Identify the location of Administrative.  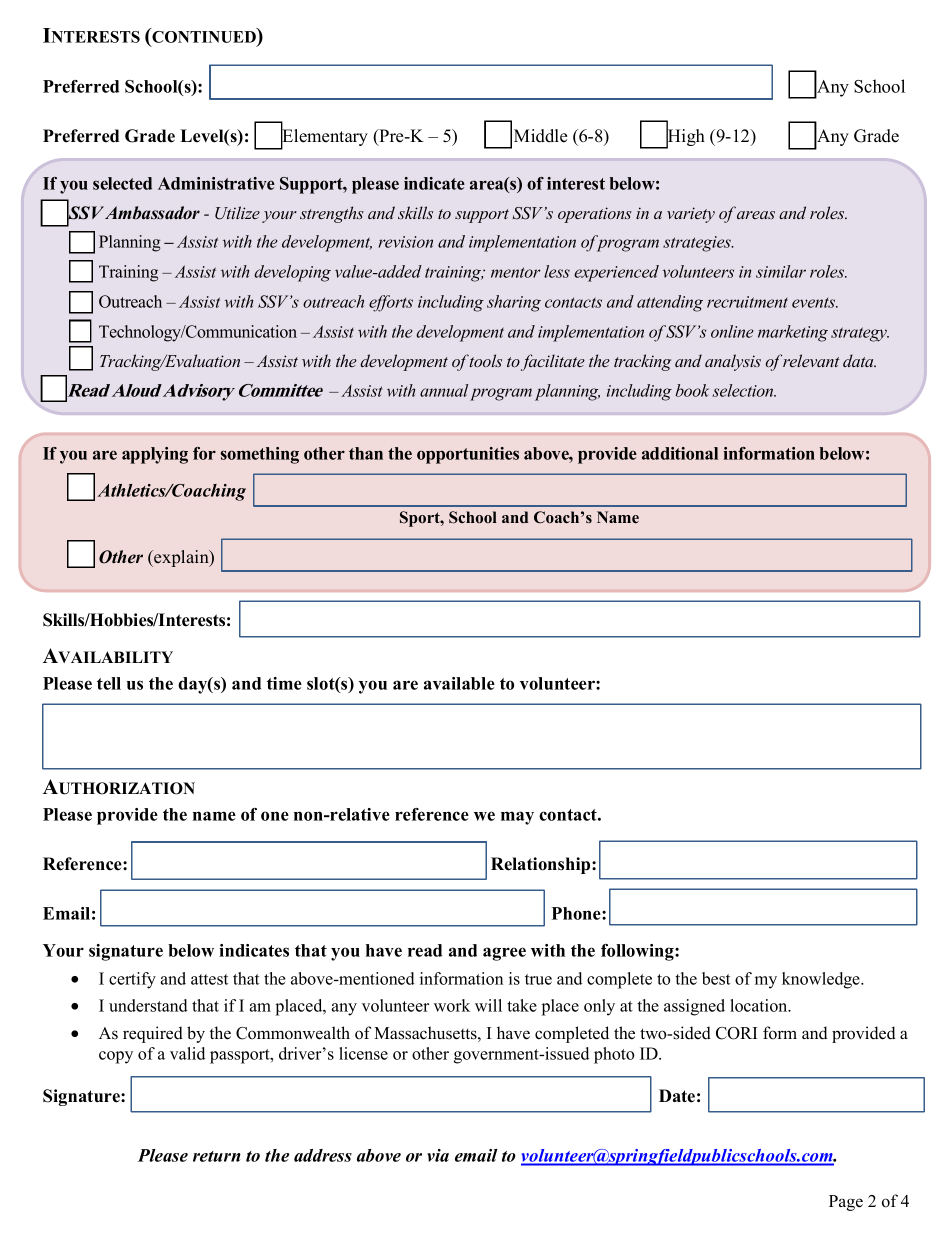
(216, 183).
